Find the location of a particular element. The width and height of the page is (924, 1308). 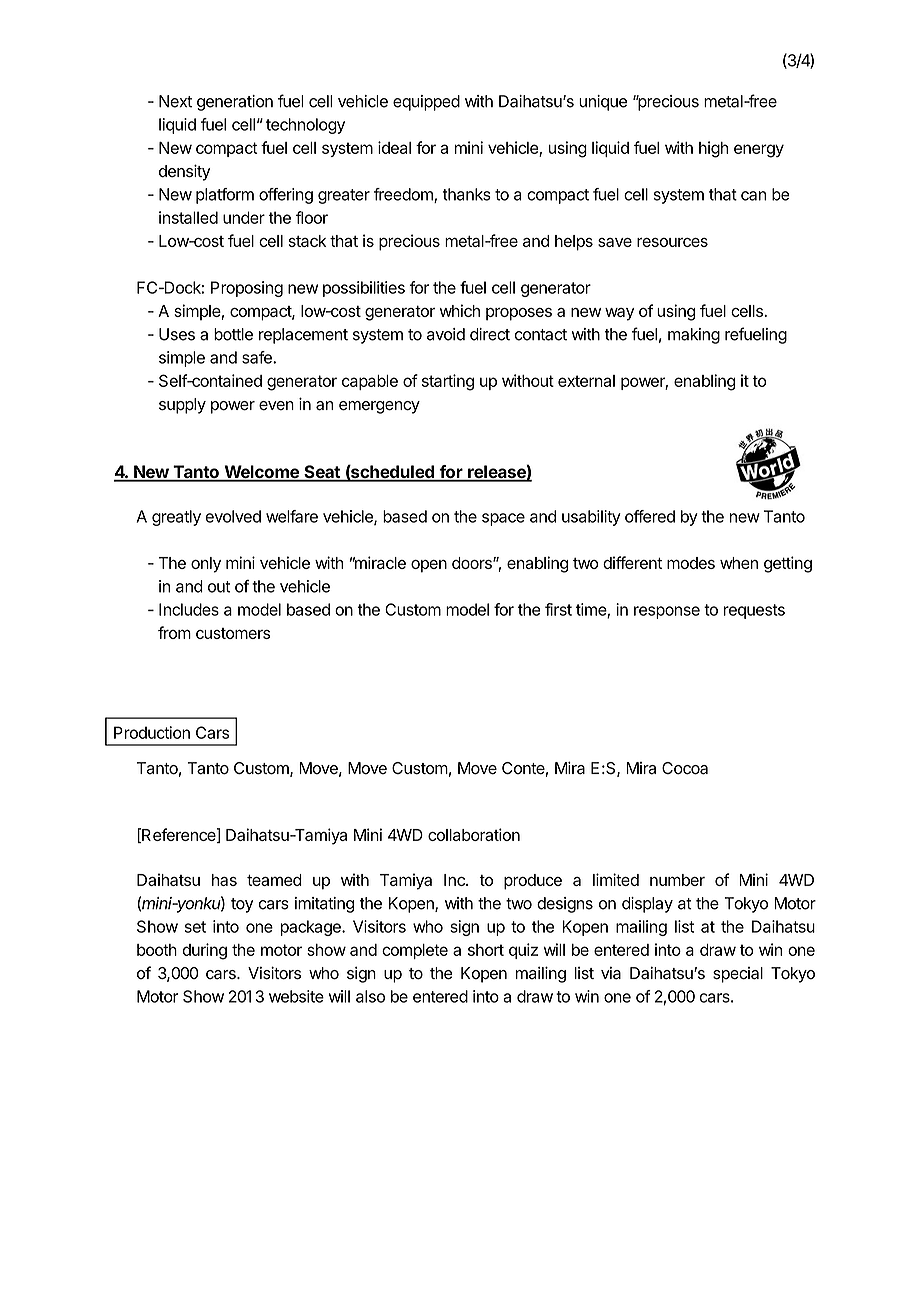

making is located at coordinates (694, 336).
